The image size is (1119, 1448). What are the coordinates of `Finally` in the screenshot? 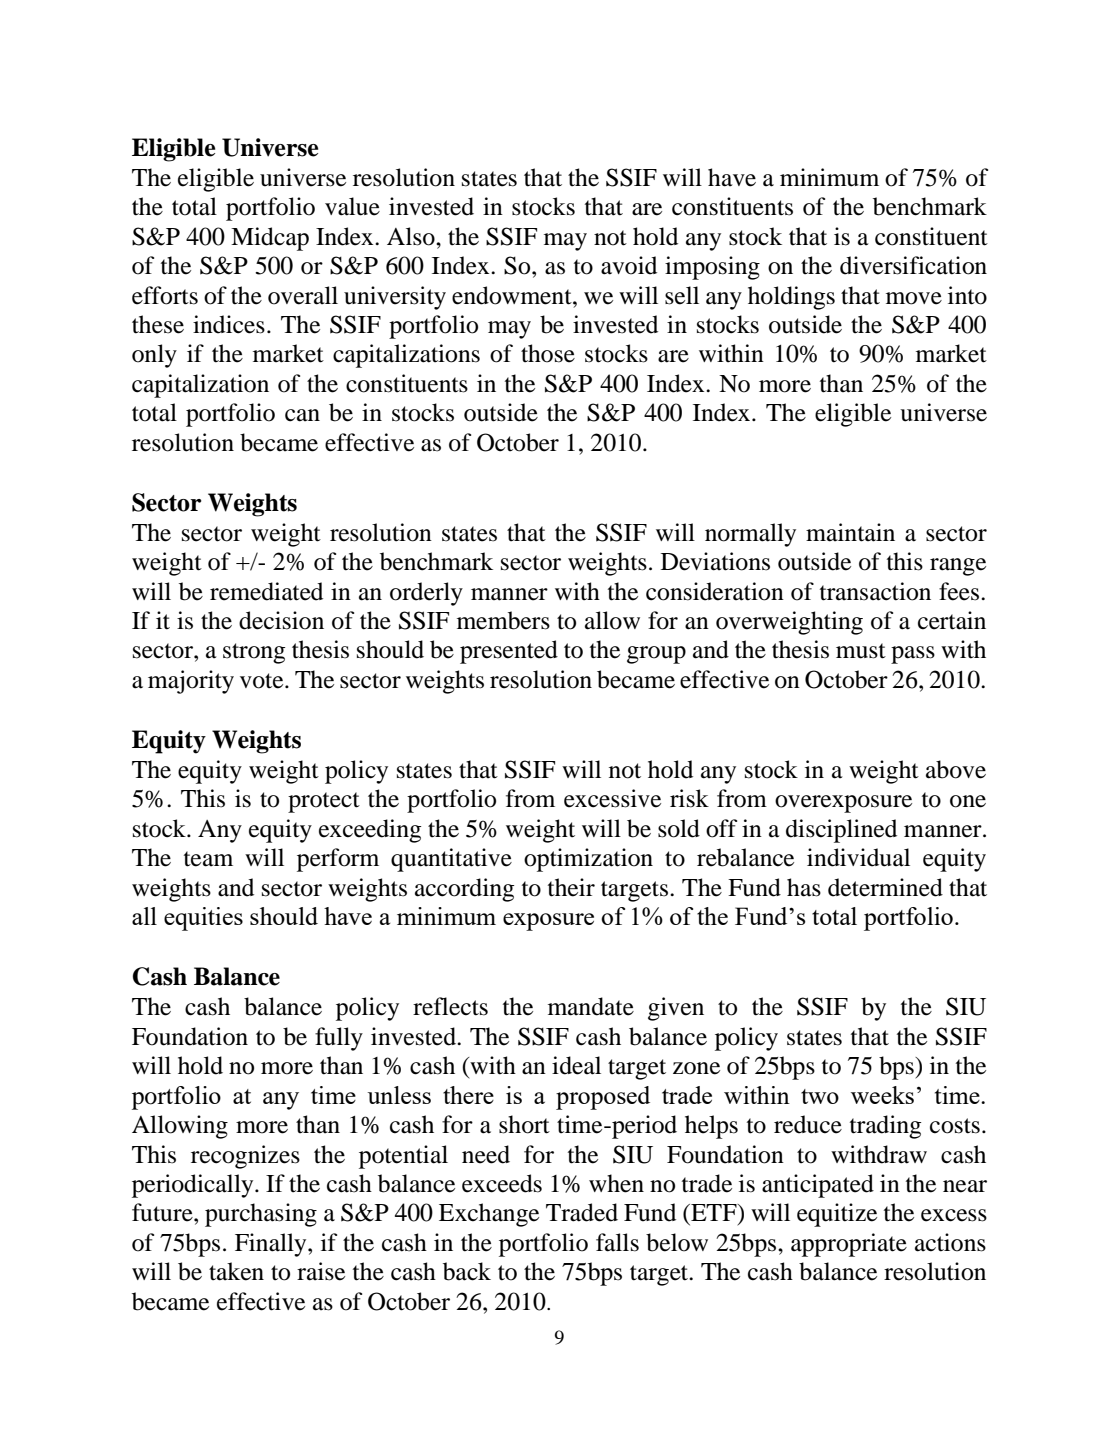 It's located at (272, 1245).
